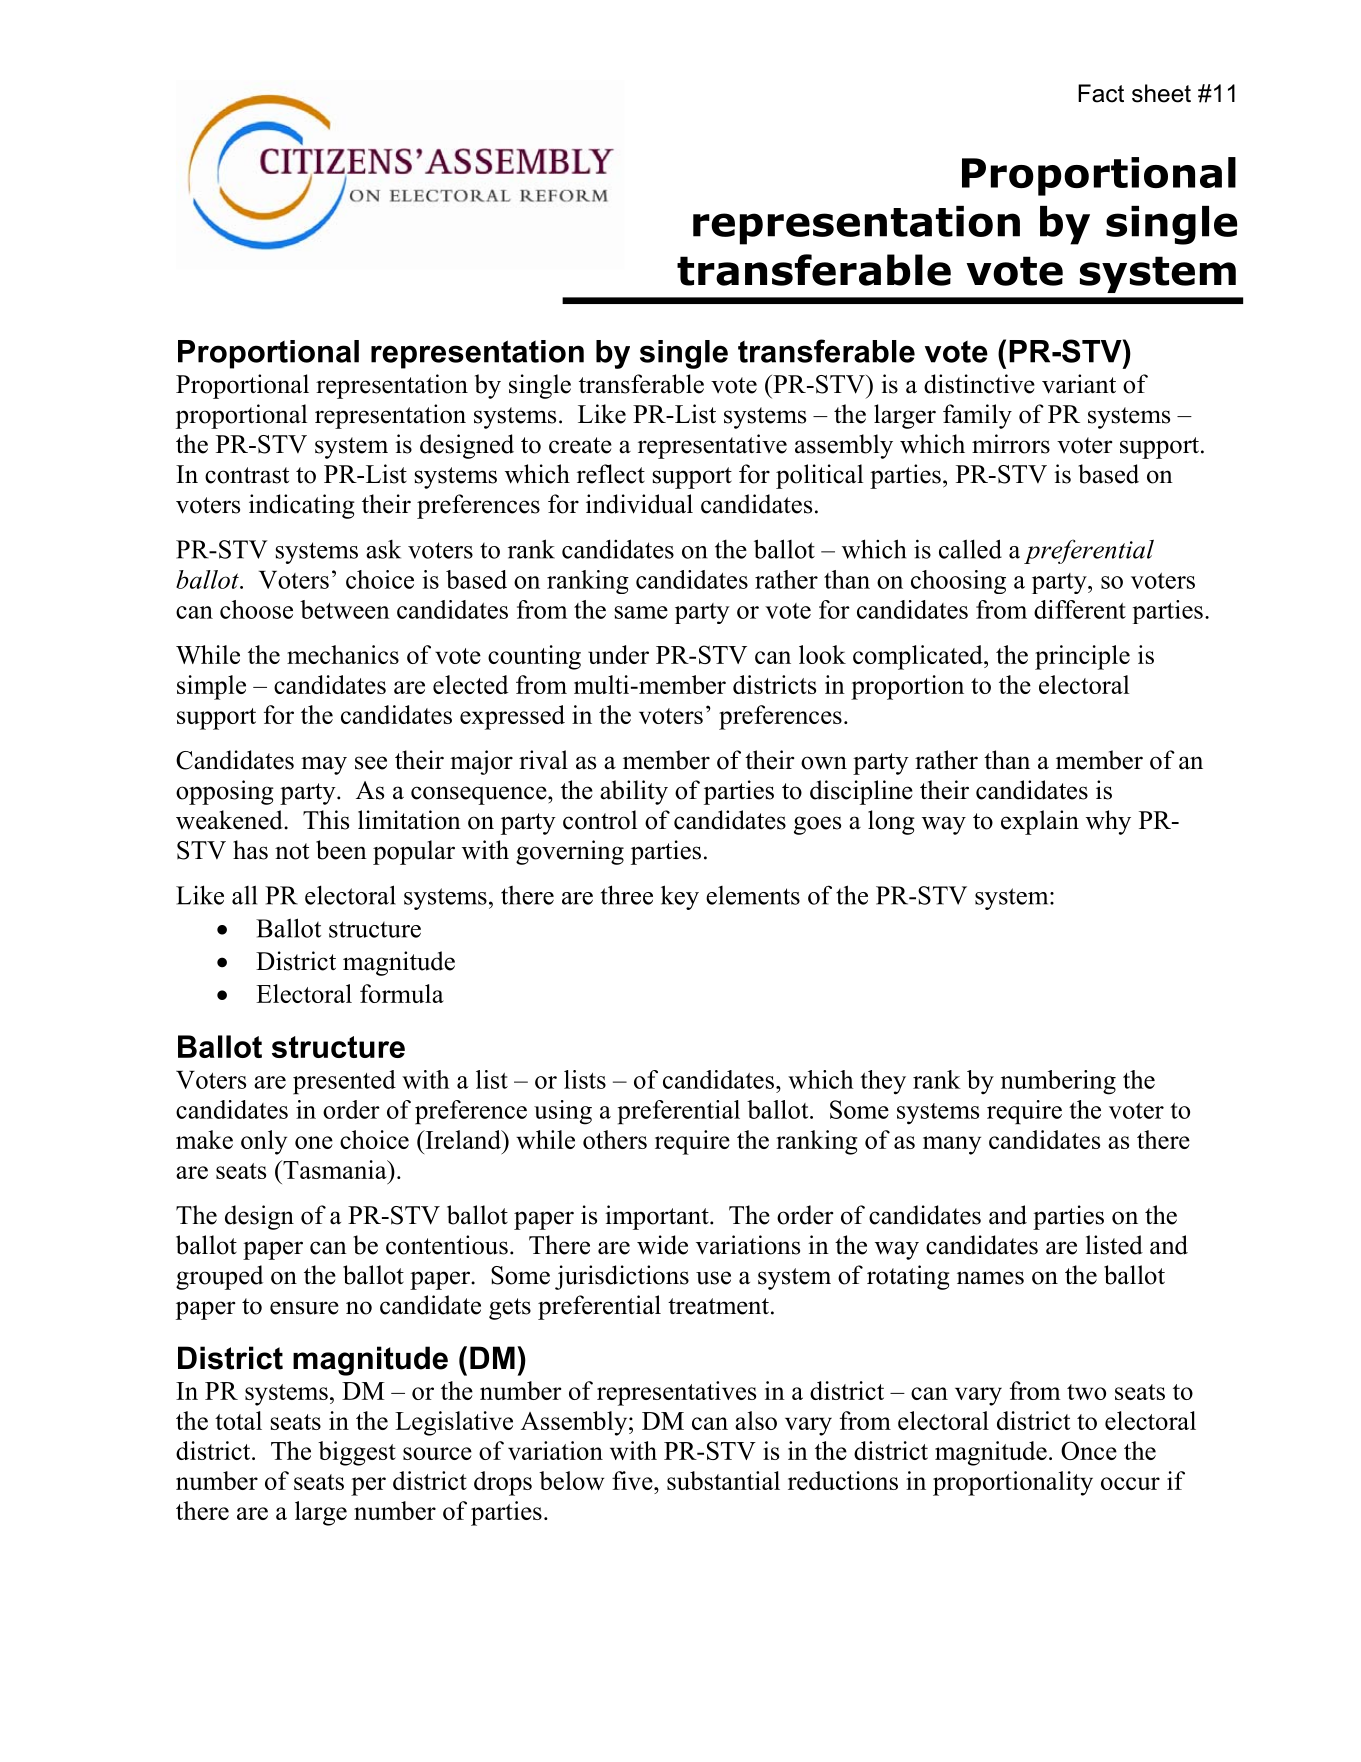 The height and width of the page is (1762, 1361). What do you see at coordinates (641, 612) in the page?
I see `same` at bounding box center [641, 612].
